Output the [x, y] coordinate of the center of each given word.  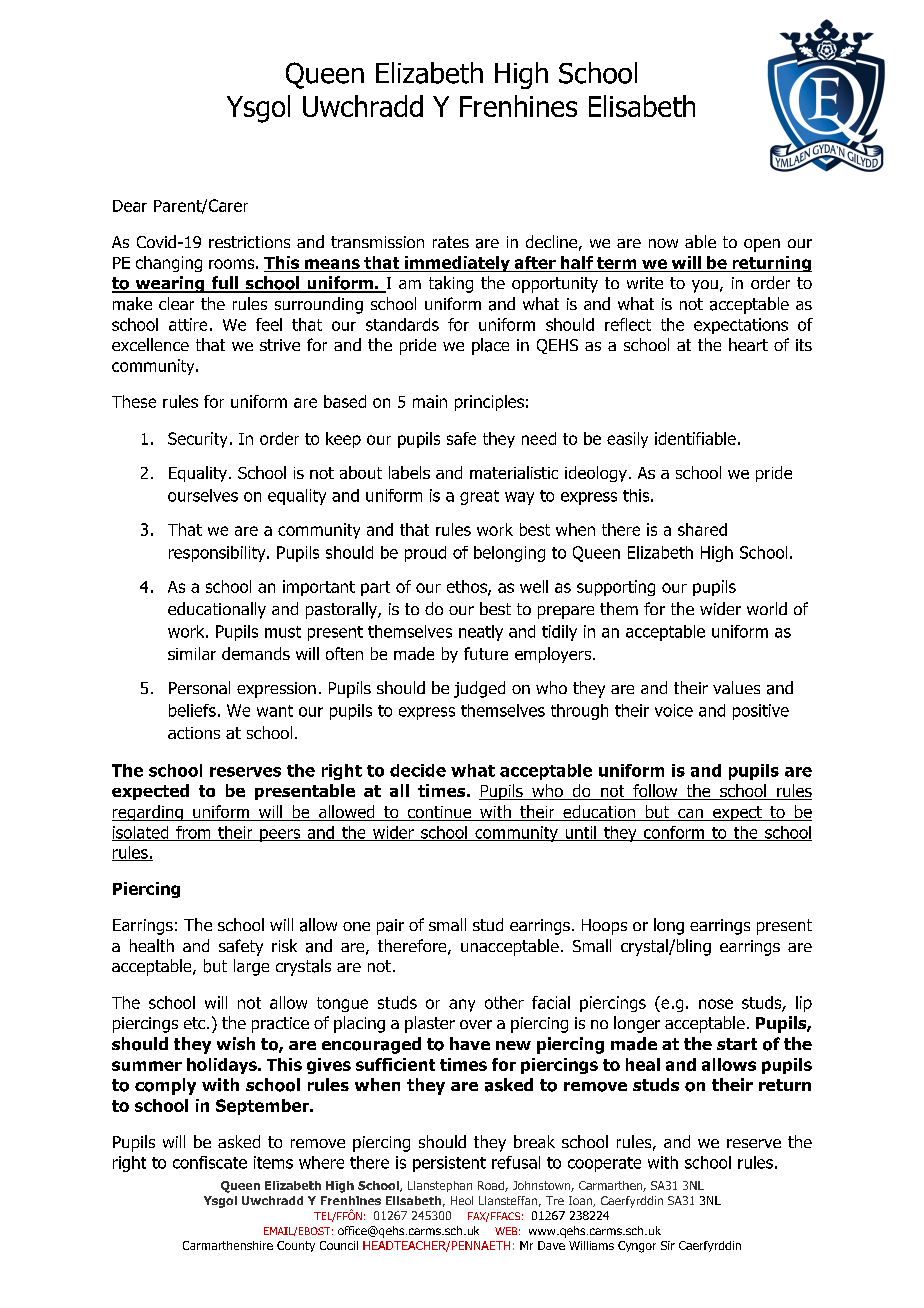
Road [492, 1186]
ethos [468, 587]
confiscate [210, 1162]
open [762, 245]
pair [390, 927]
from [193, 833]
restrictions [249, 242]
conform [673, 833]
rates [451, 242]
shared [702, 529]
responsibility [218, 554]
